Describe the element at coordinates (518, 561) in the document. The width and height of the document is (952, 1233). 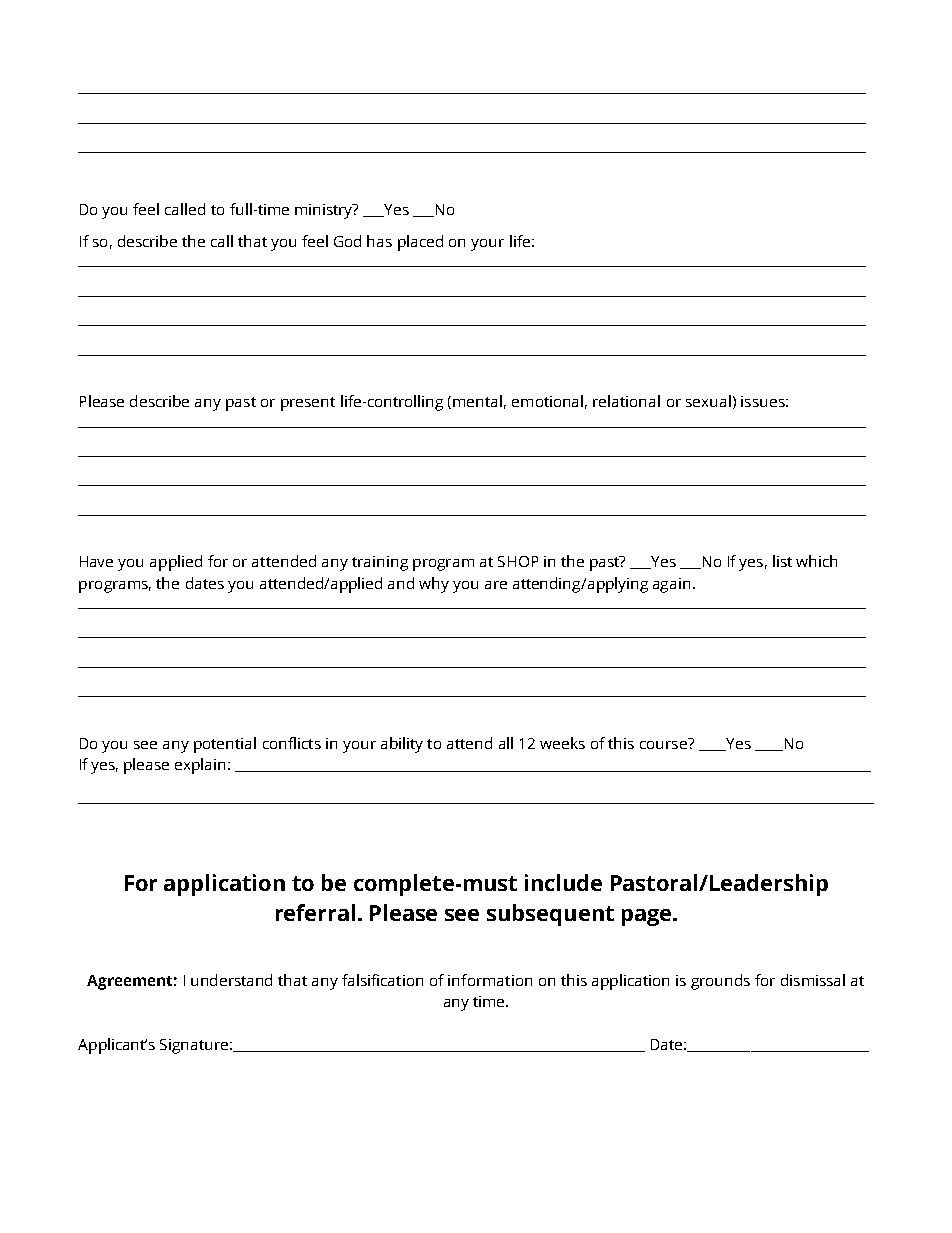
I see `SHOP` at that location.
